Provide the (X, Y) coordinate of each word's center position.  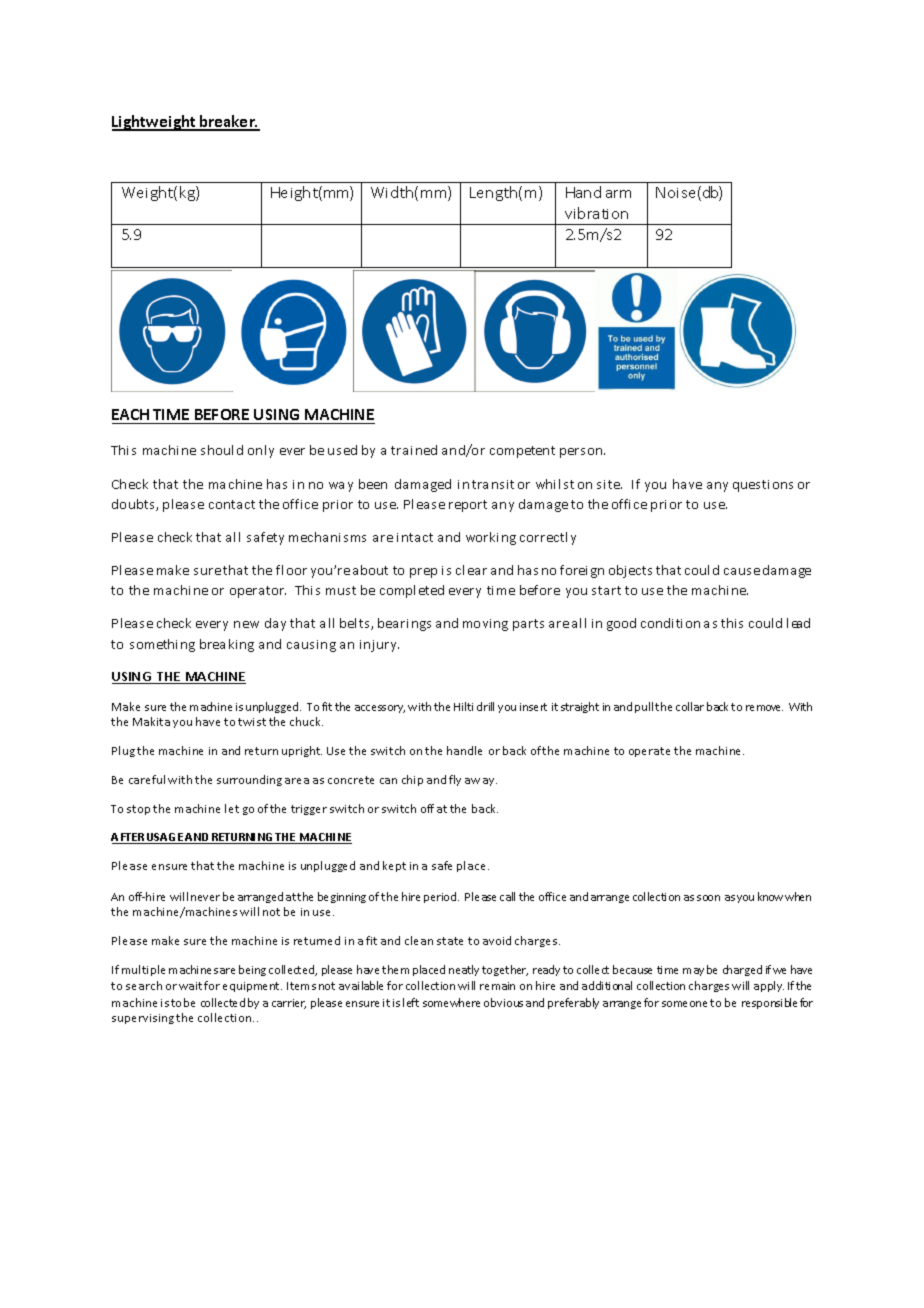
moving (485, 625)
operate (649, 752)
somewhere (451, 1002)
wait (190, 986)
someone (684, 1004)
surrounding (249, 780)
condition (670, 623)
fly (455, 780)
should (222, 450)
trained (414, 450)
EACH (130, 414)
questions (763, 486)
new (246, 624)
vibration (596, 213)
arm (618, 194)
